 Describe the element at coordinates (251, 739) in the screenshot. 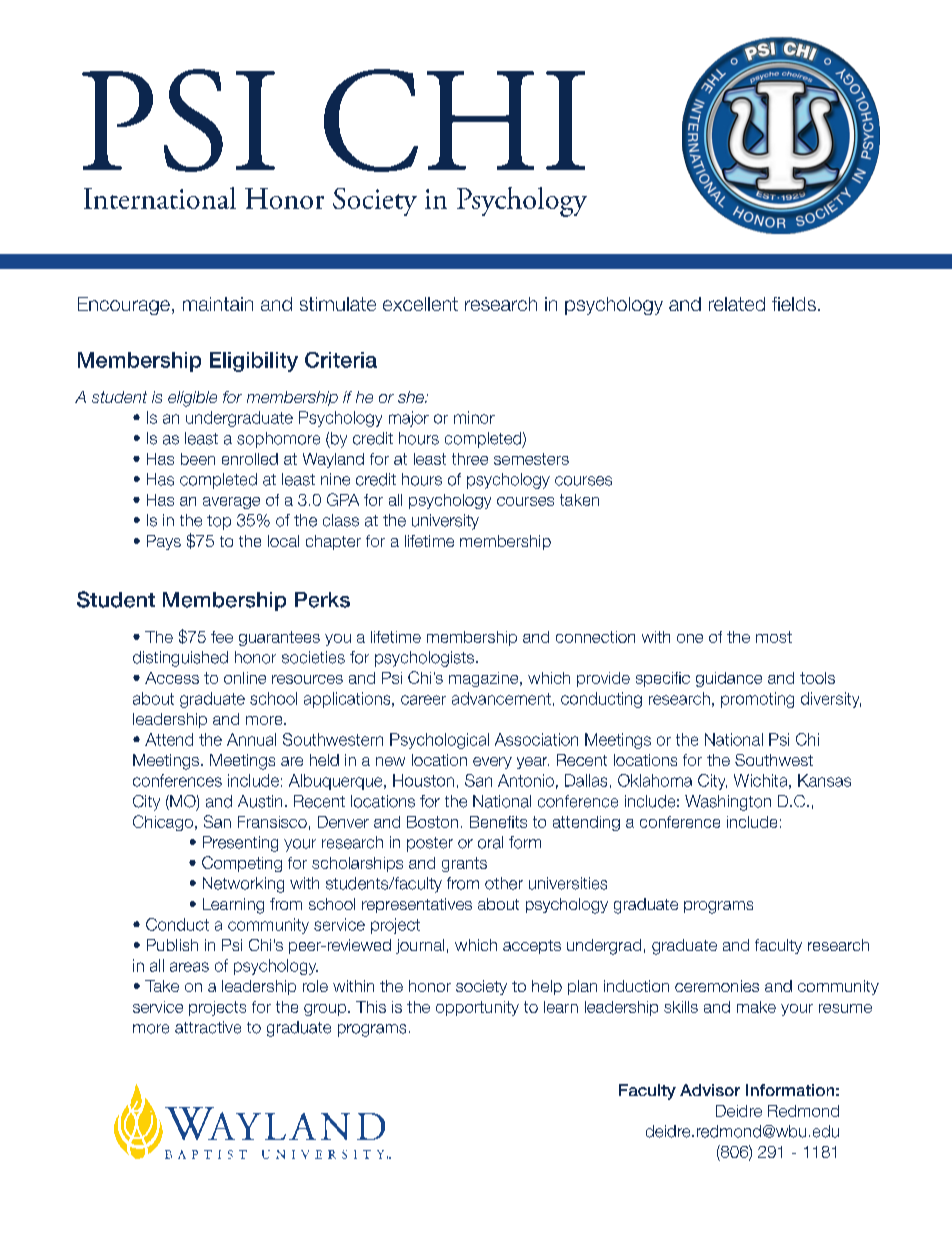

I see `Annual` at that location.
